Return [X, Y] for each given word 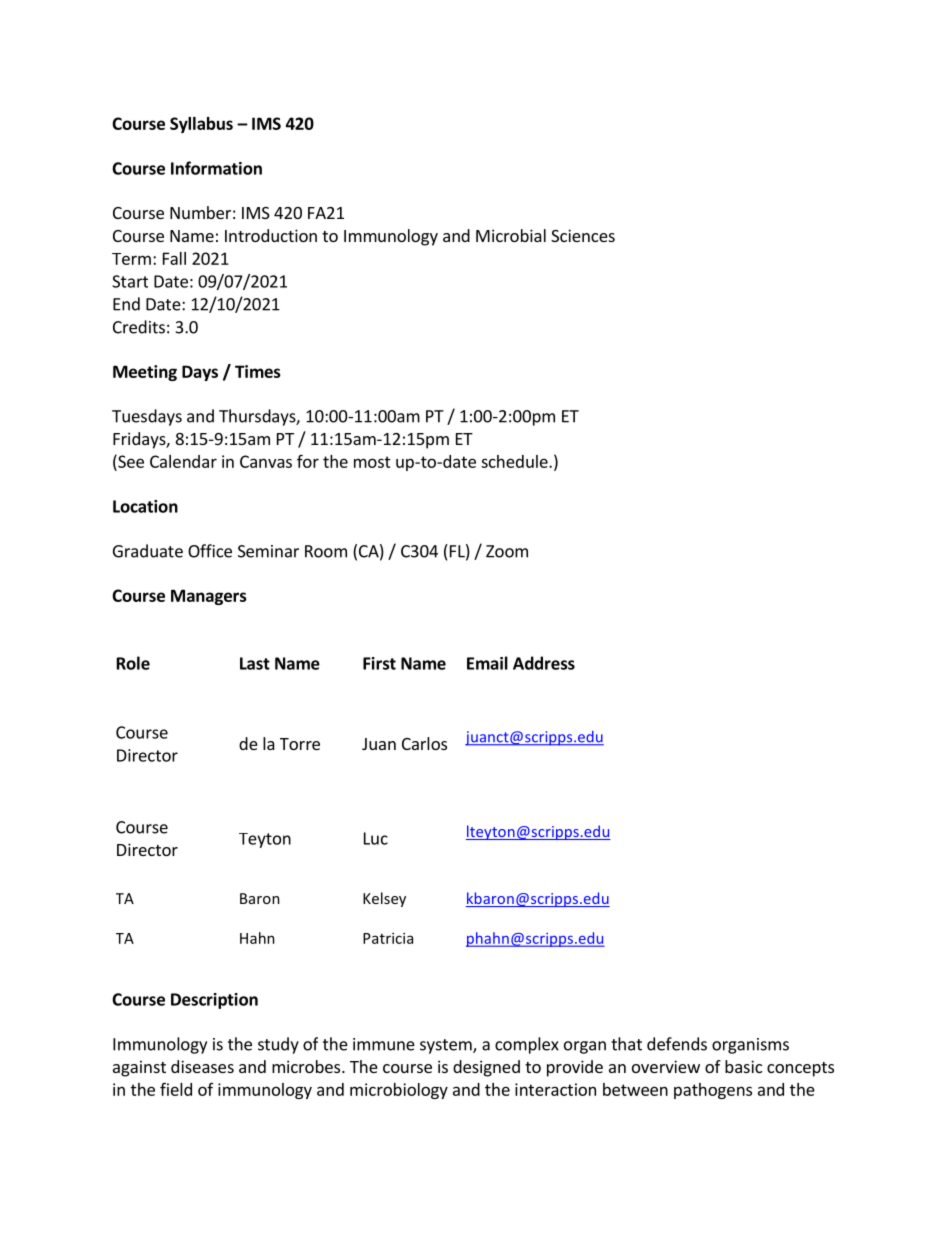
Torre [300, 744]
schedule [515, 461]
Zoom [507, 551]
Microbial [511, 235]
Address [544, 663]
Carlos [424, 743]
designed [486, 1068]
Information [216, 168]
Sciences [583, 235]
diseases [202, 1066]
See [130, 461]
